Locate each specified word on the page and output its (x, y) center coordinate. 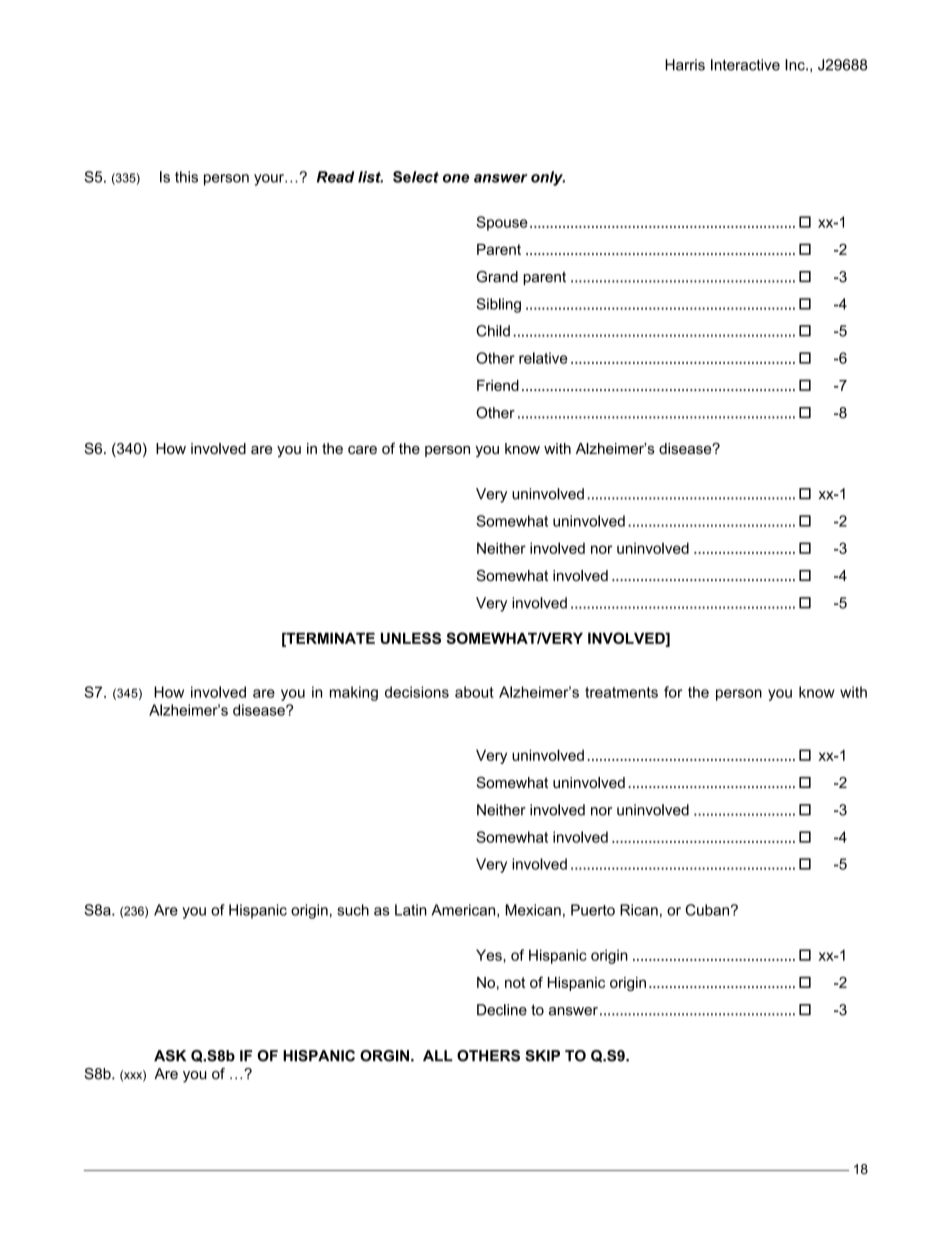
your (270, 180)
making (354, 693)
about (474, 692)
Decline (502, 1010)
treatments (621, 692)
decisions (417, 692)
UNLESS (411, 638)
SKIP (542, 1056)
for (673, 692)
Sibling (498, 305)
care (362, 450)
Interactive (745, 65)
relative (543, 358)
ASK (170, 1056)
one (456, 178)
